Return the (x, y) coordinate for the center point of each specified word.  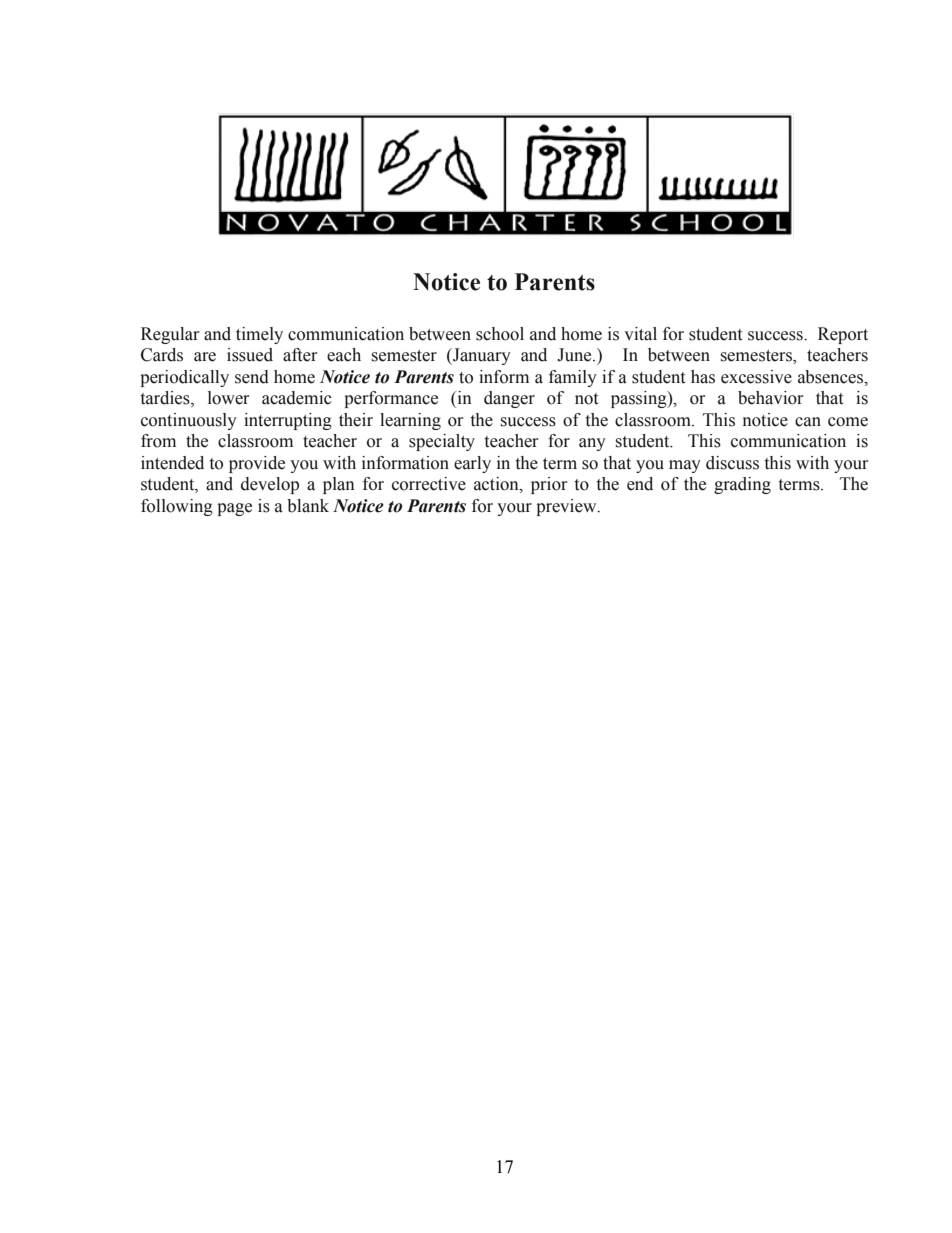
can (808, 422)
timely (259, 335)
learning (410, 421)
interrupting (288, 421)
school (500, 334)
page (234, 509)
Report (843, 335)
